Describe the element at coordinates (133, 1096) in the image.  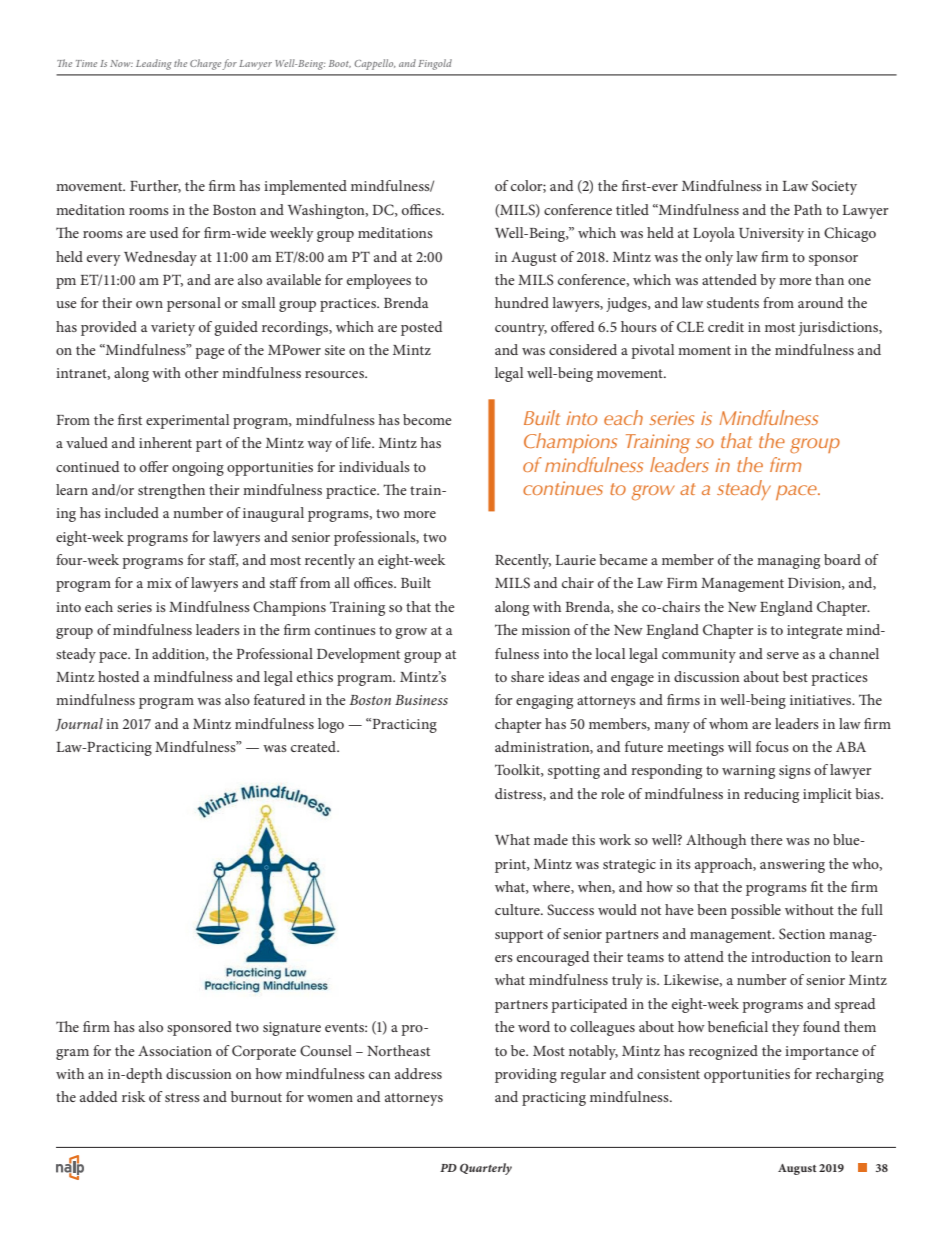
I see `risk` at that location.
